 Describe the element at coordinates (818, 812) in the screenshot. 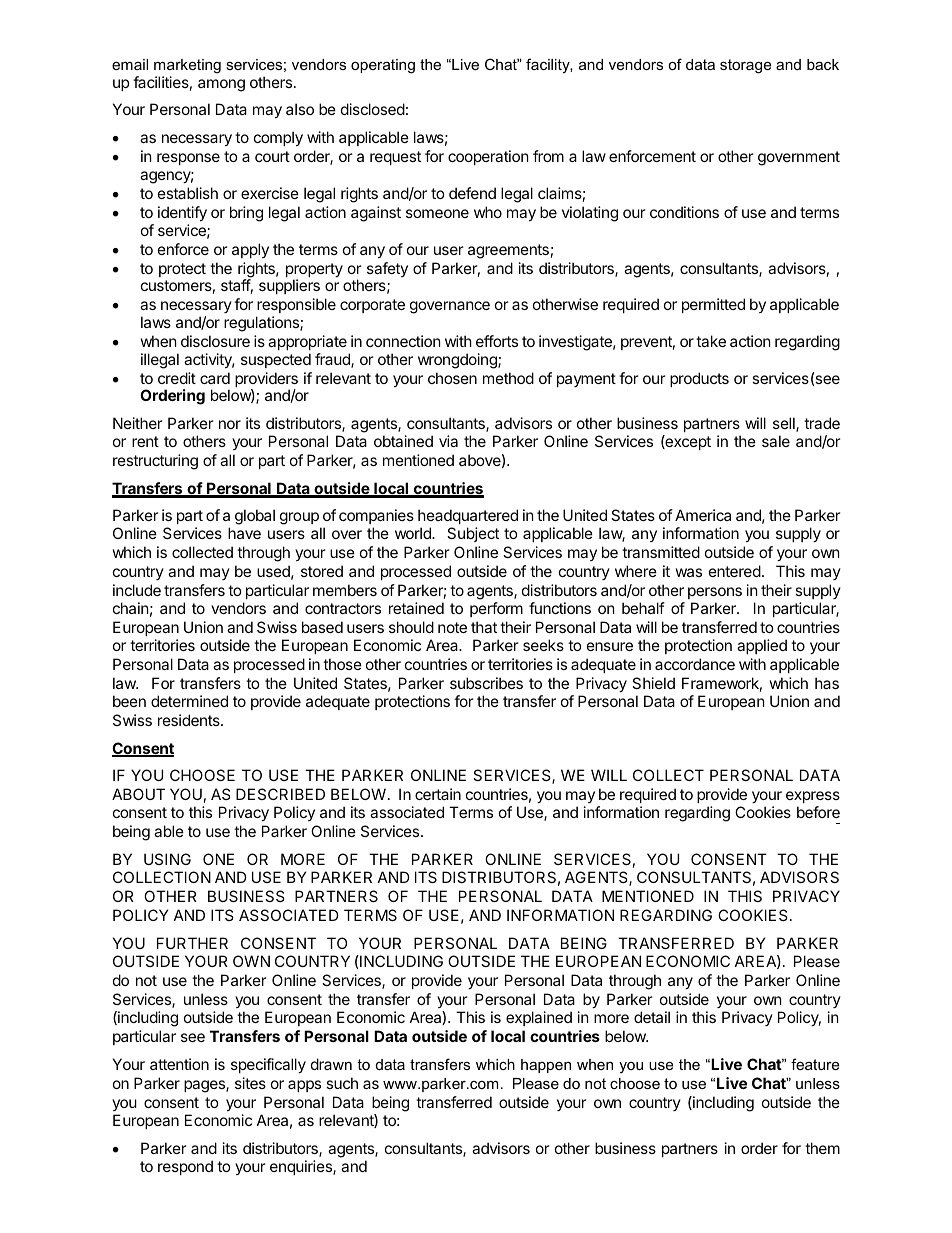

I see `before` at that location.
